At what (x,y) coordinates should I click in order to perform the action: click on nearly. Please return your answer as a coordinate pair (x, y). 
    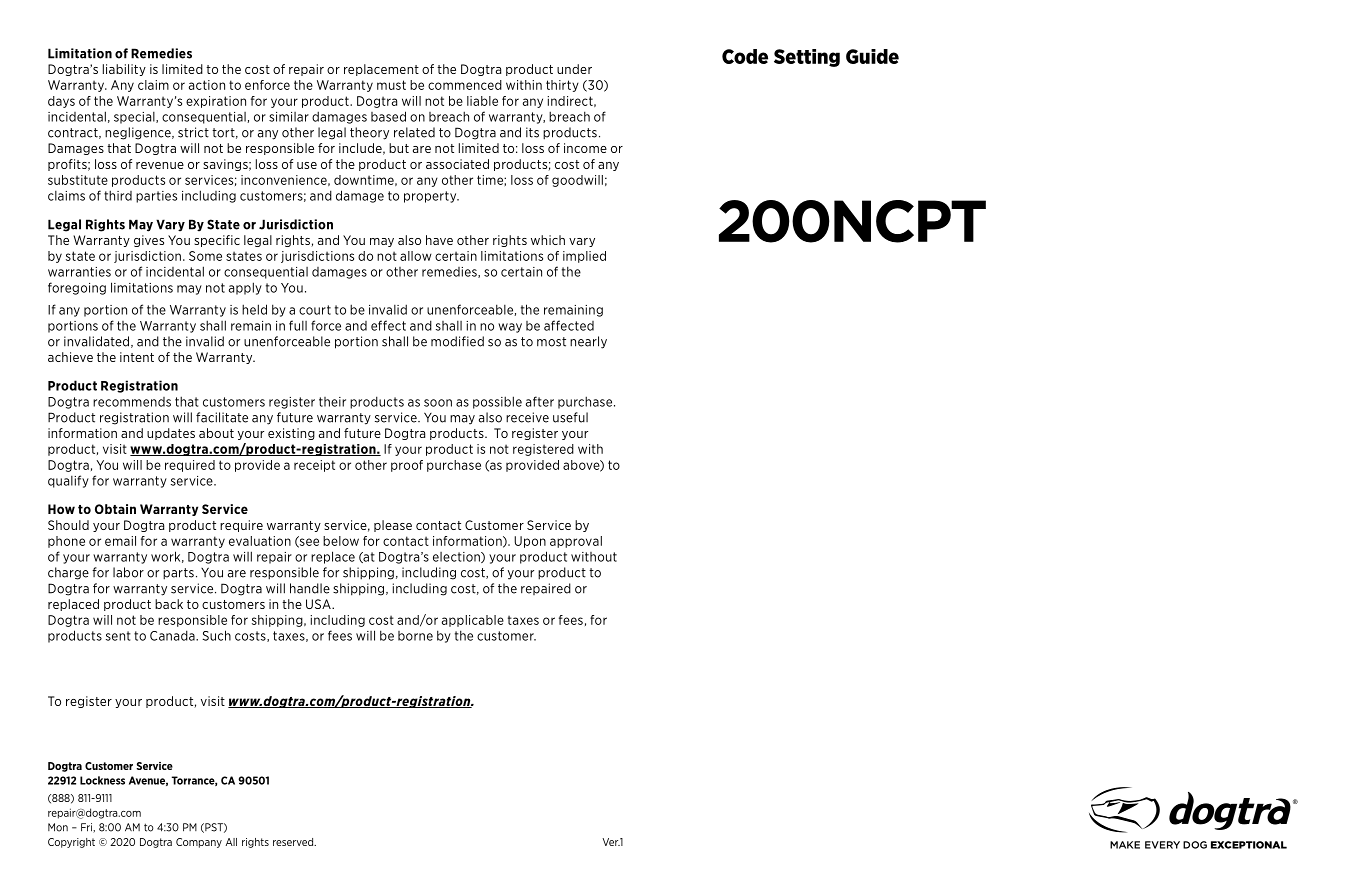
    Looking at the image, I should click on (588, 342).
